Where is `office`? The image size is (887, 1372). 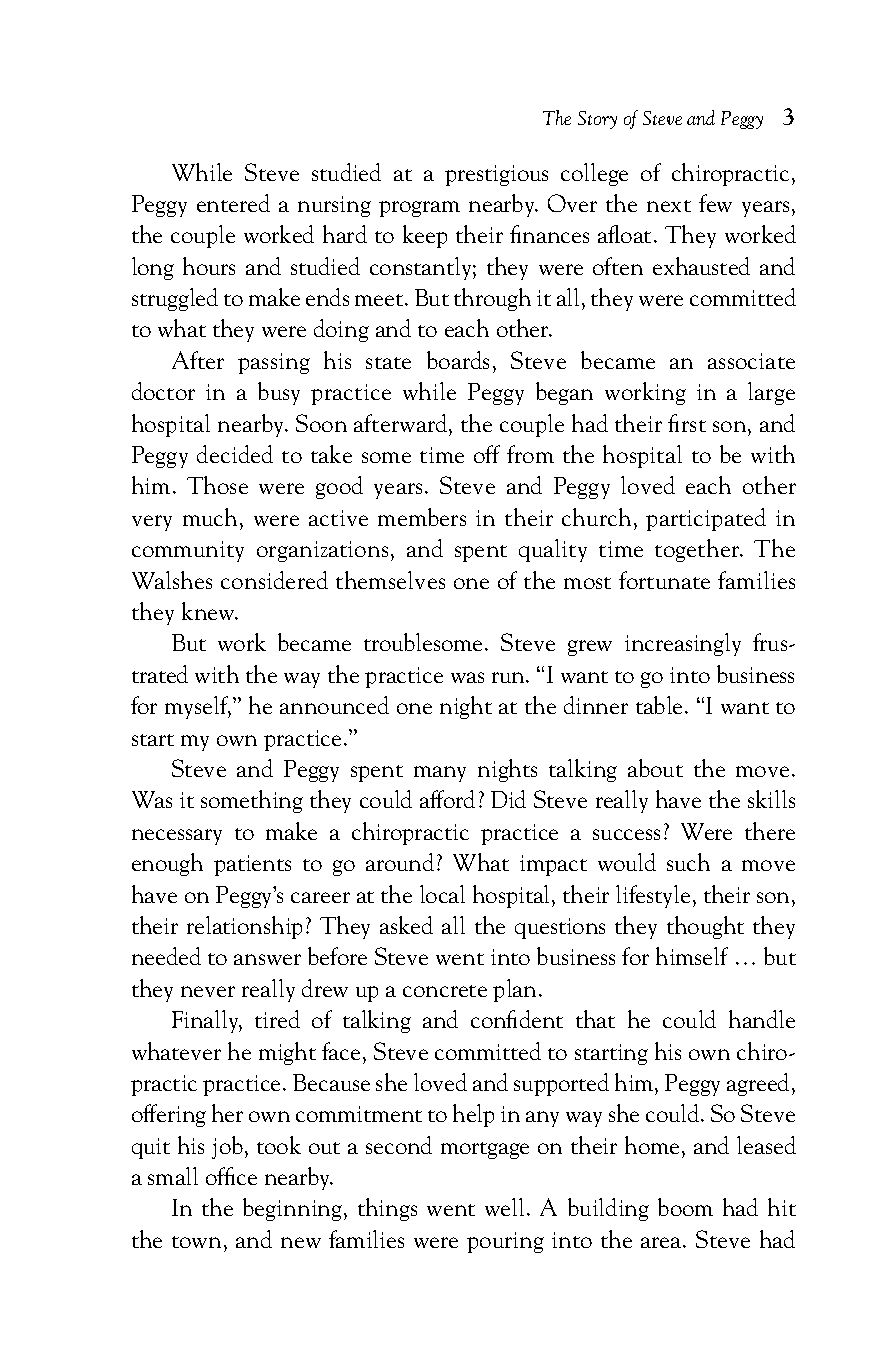 office is located at coordinates (231, 1176).
